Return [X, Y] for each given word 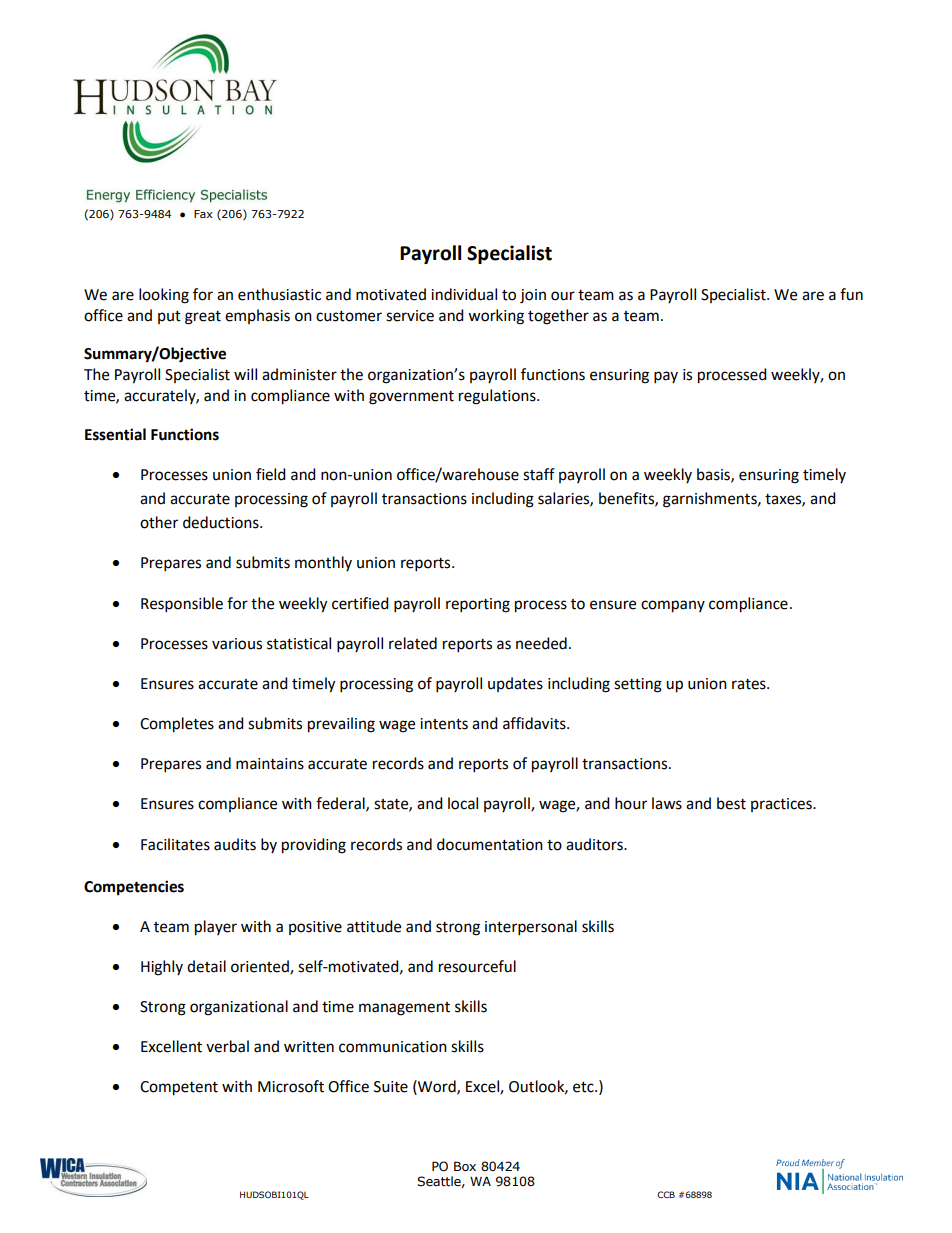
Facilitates [175, 844]
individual [464, 294]
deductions [222, 522]
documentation [490, 844]
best [731, 803]
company [673, 606]
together [558, 317]
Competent [179, 1088]
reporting [478, 605]
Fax [203, 214]
